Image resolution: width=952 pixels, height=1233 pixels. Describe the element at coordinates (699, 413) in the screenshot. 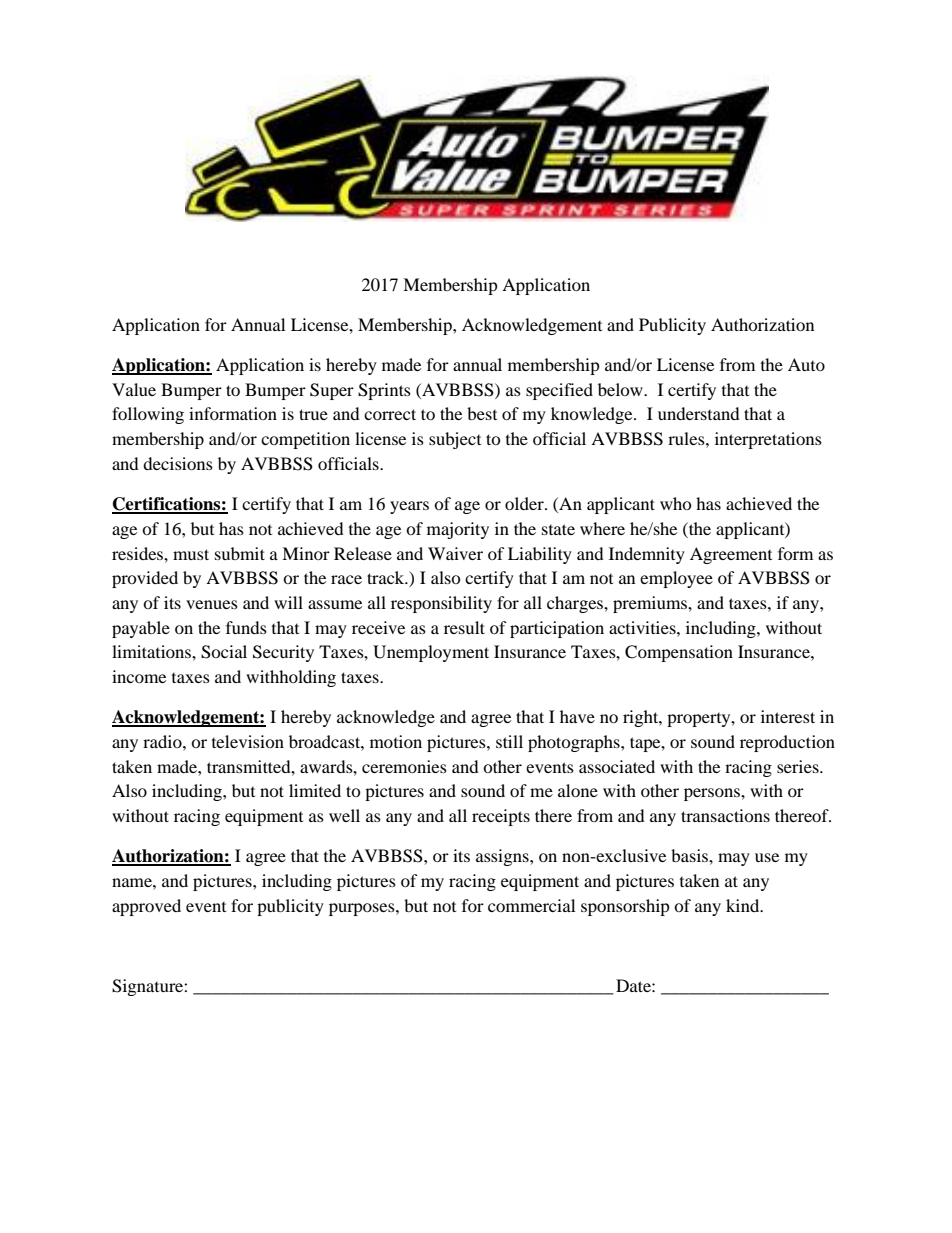

I see `understand` at that location.
